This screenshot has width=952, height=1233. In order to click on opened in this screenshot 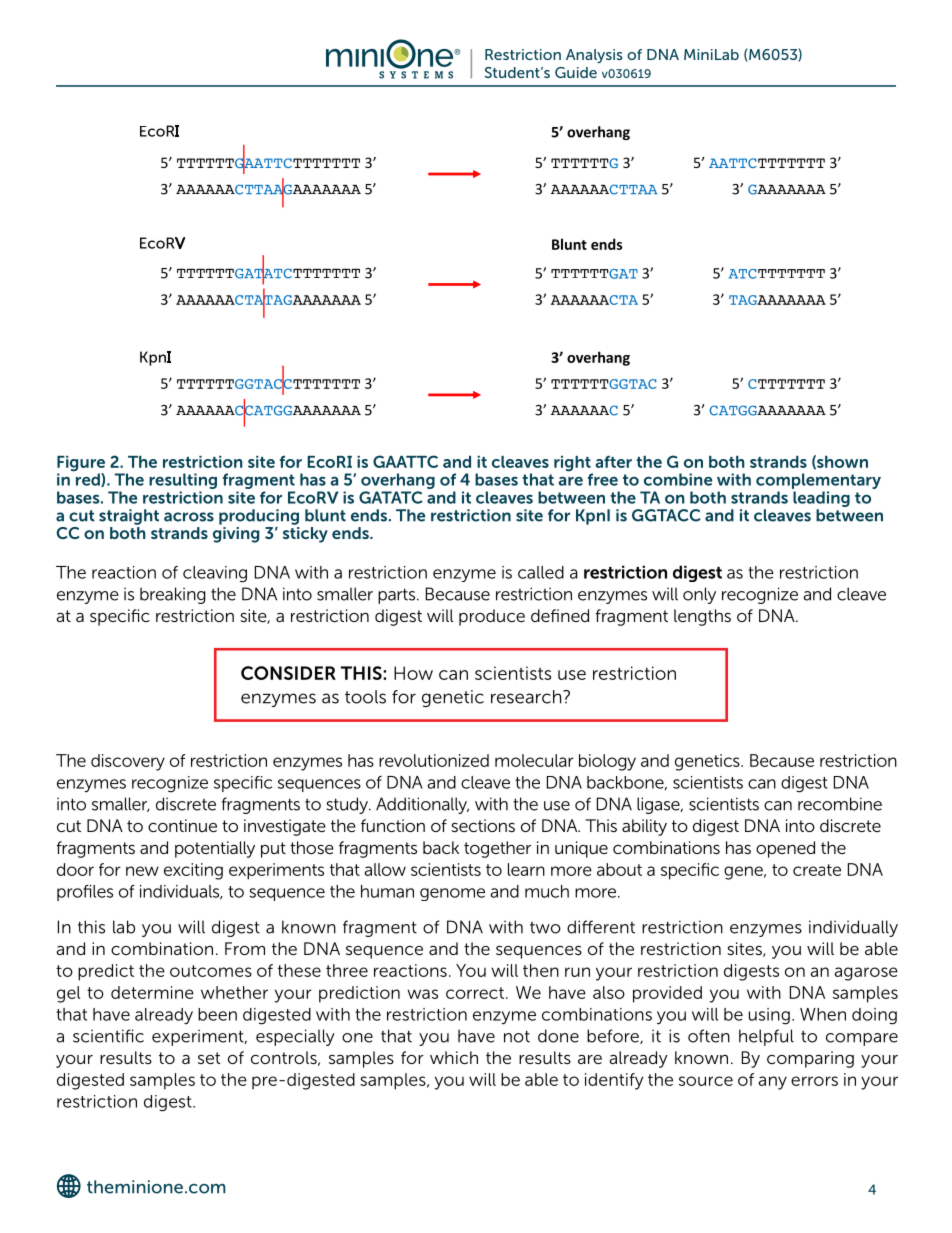, I will do `click(785, 849)`.
